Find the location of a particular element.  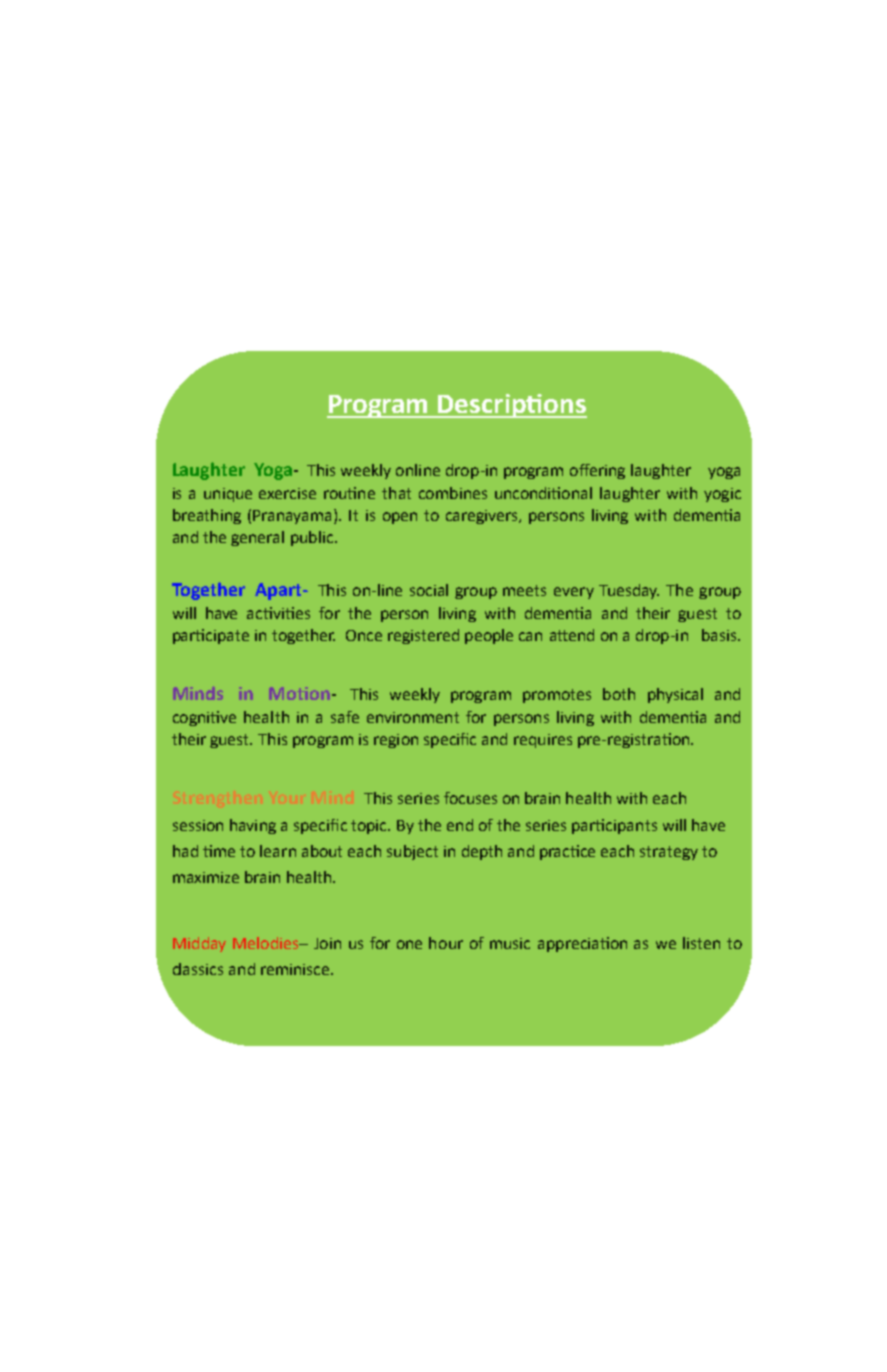

Melodies is located at coordinates (267, 943).
